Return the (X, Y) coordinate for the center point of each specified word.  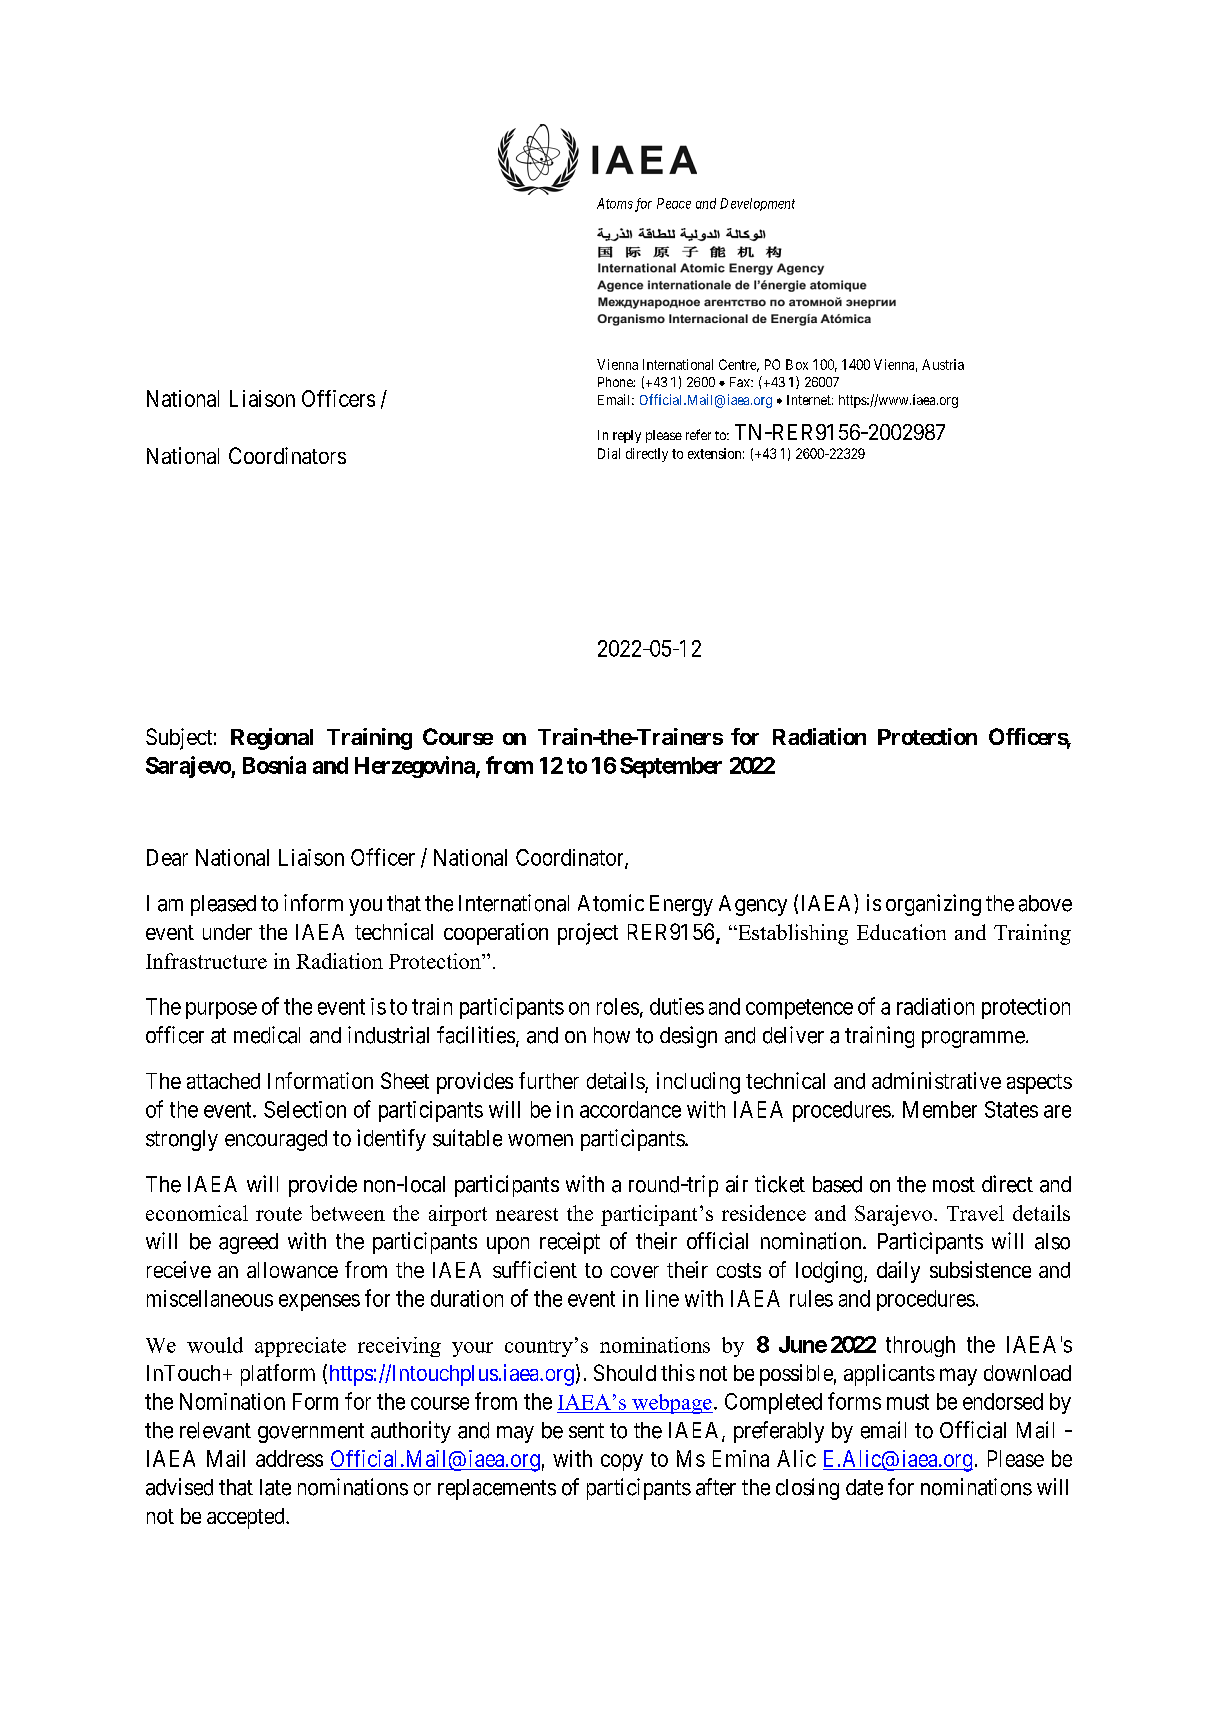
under (227, 932)
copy (622, 1462)
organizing (933, 905)
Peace (674, 203)
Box (797, 364)
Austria (943, 364)
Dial (609, 453)
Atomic (611, 903)
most (954, 1185)
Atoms (615, 203)
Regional (272, 739)
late (275, 1487)
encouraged (276, 1140)
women (540, 1140)
